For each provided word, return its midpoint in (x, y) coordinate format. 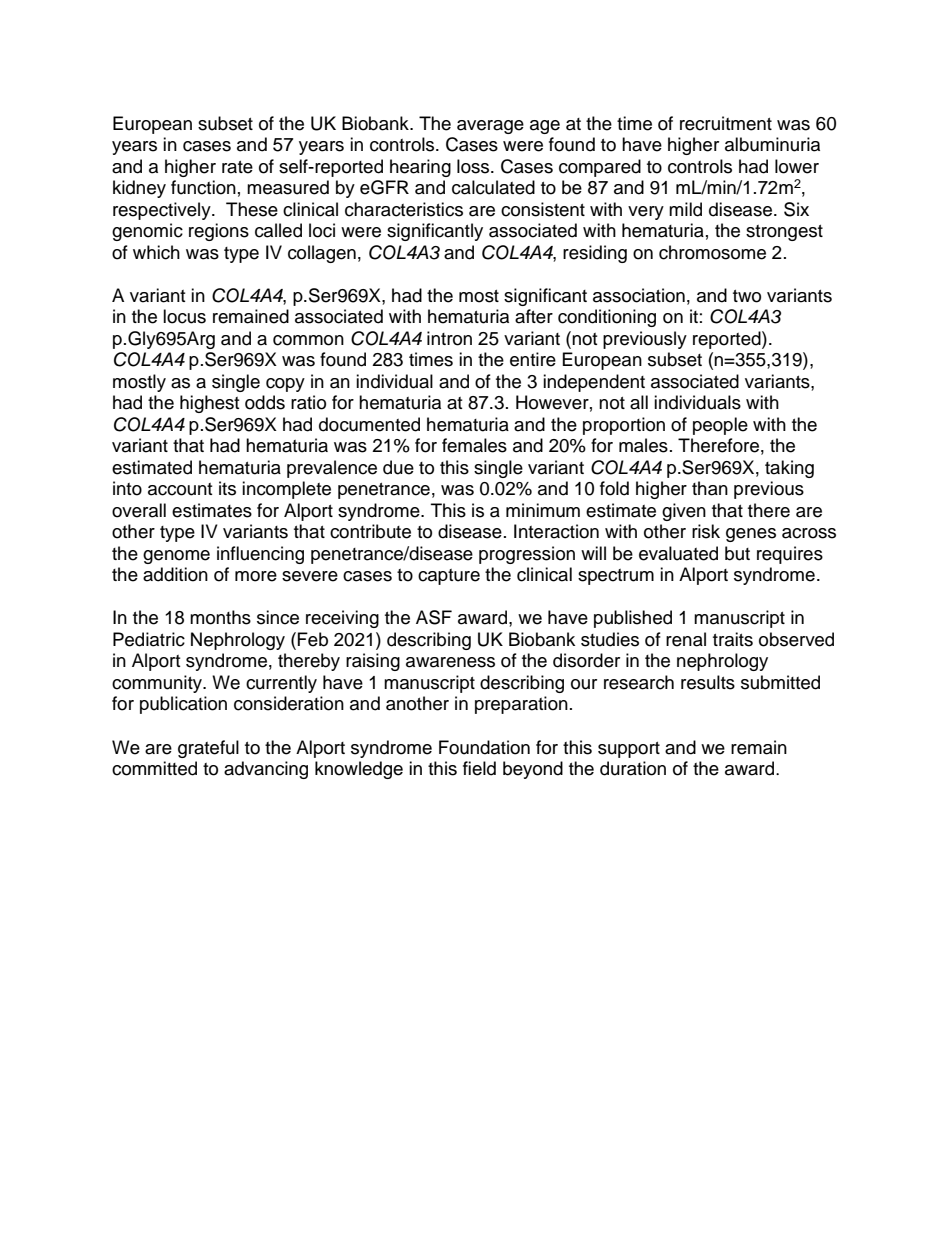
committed (154, 768)
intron (449, 338)
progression (527, 555)
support (629, 750)
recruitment (726, 123)
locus (184, 316)
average (490, 127)
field (479, 768)
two (747, 296)
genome (176, 557)
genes (751, 535)
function (203, 187)
